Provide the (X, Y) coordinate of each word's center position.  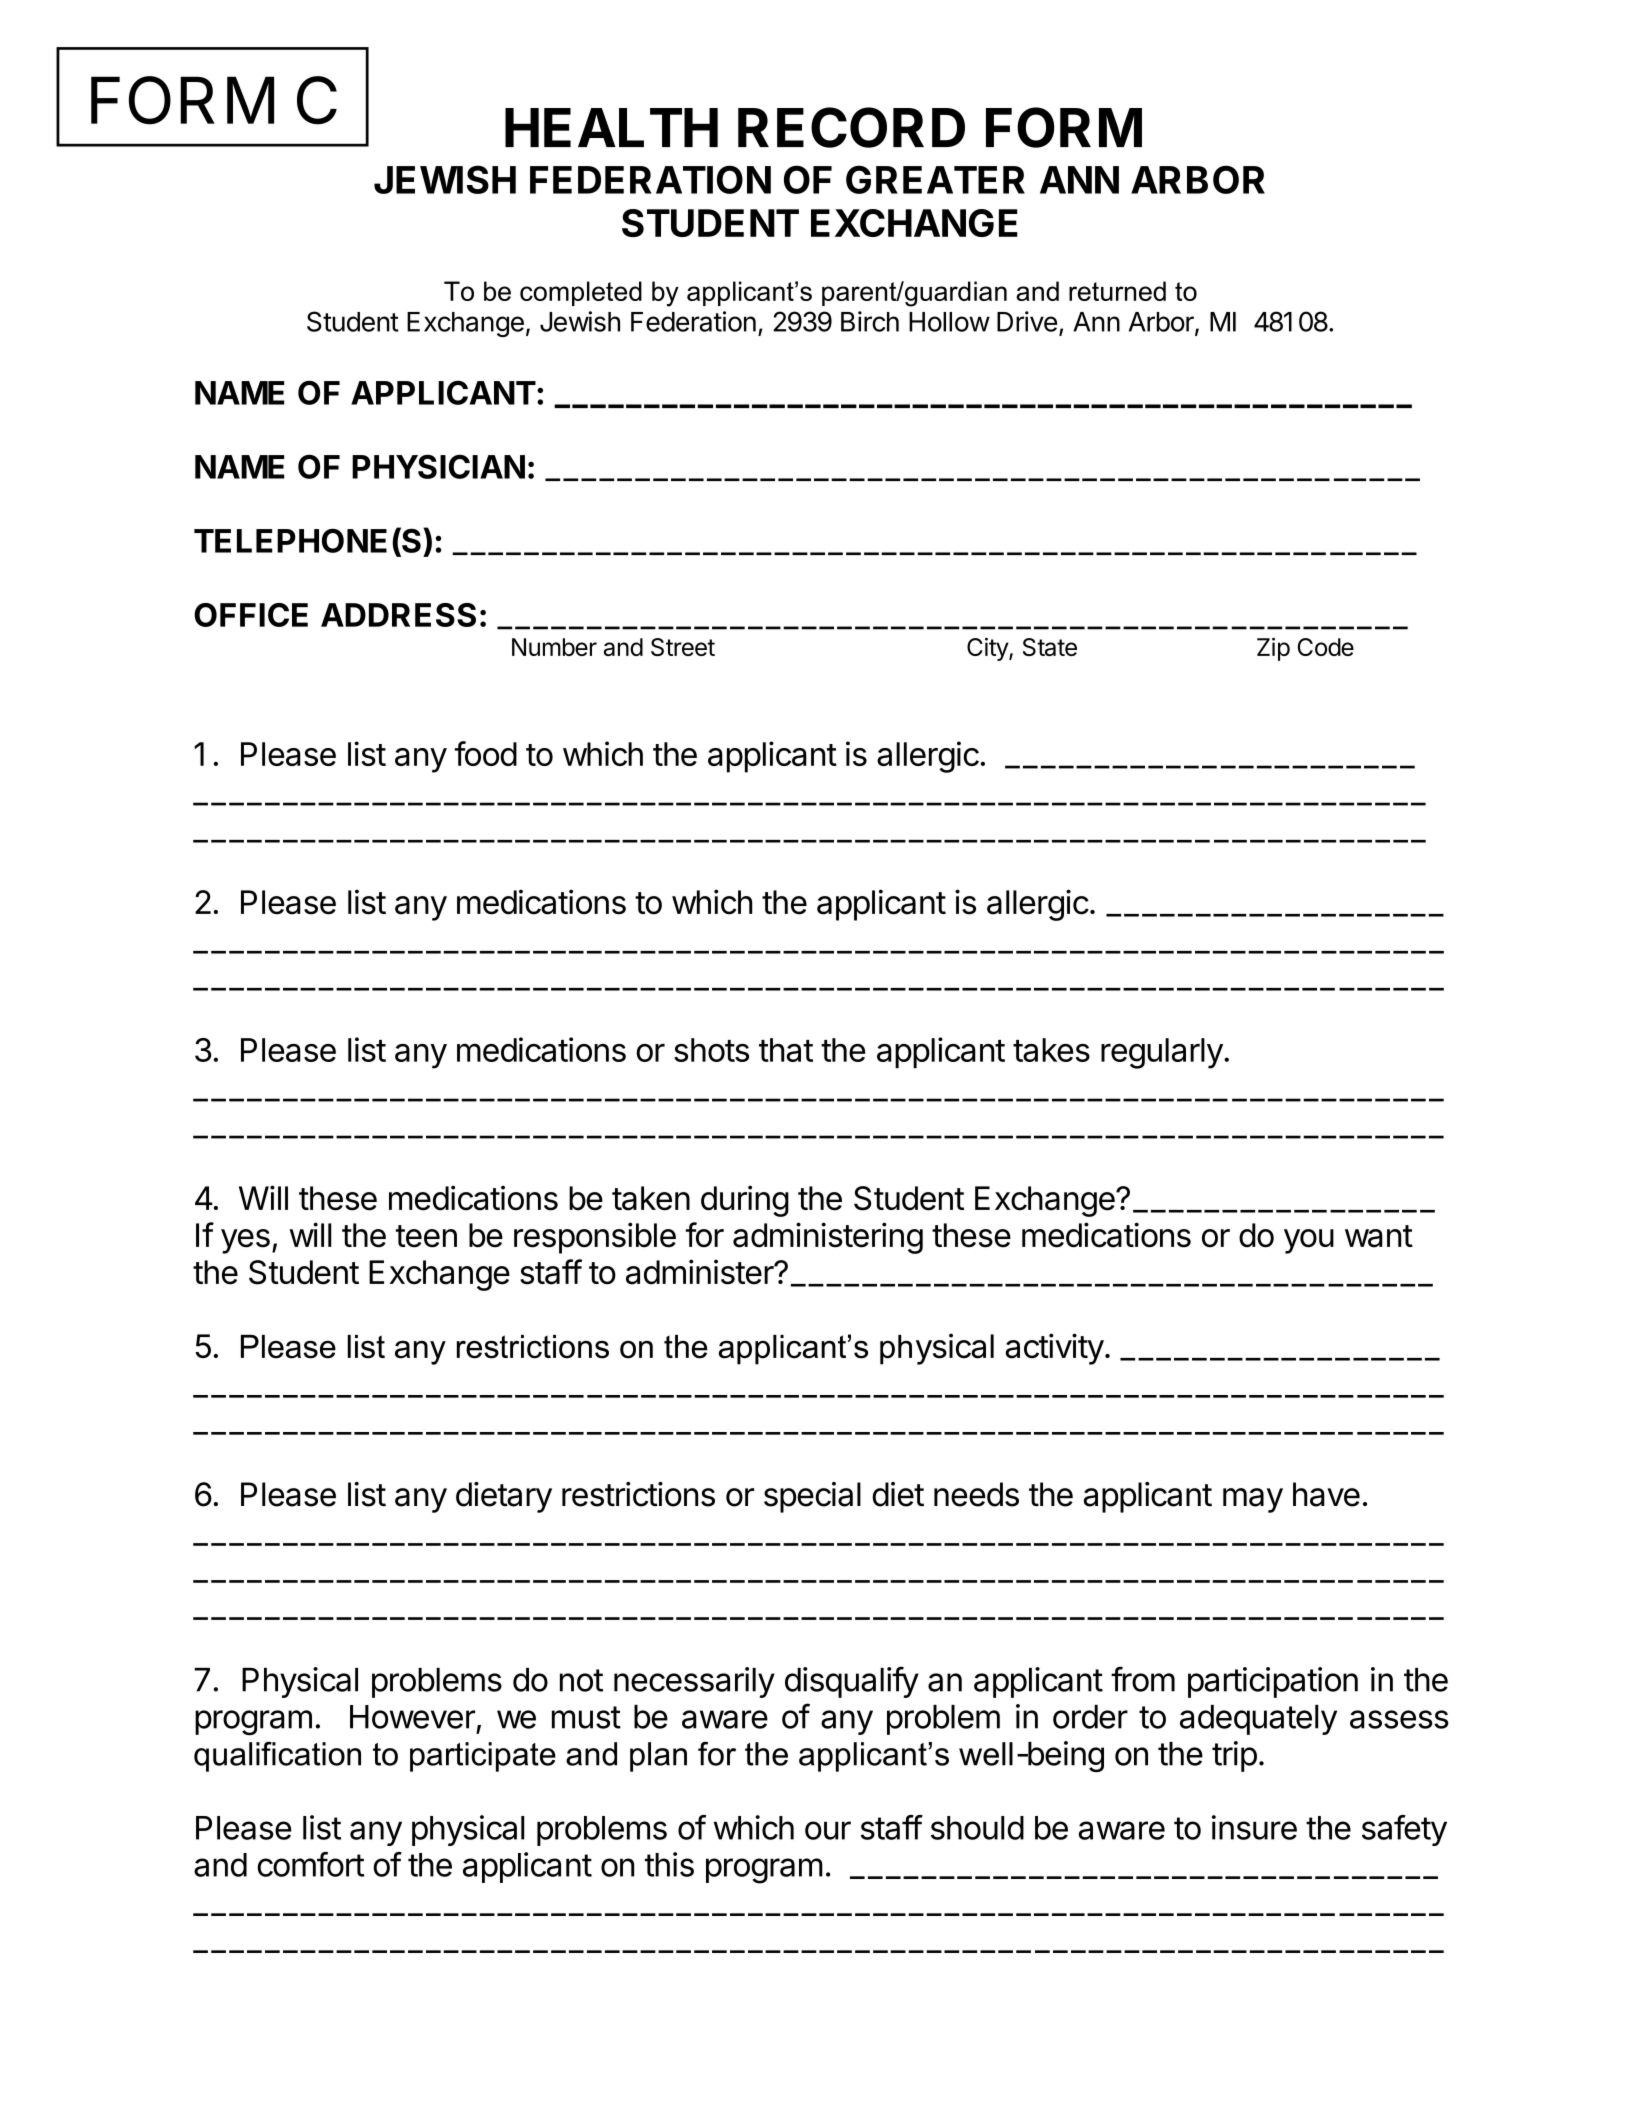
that (786, 1050)
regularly (1162, 1053)
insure (1254, 1827)
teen (426, 1236)
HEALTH (611, 127)
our (828, 1830)
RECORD (851, 127)
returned (1117, 291)
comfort (311, 1864)
